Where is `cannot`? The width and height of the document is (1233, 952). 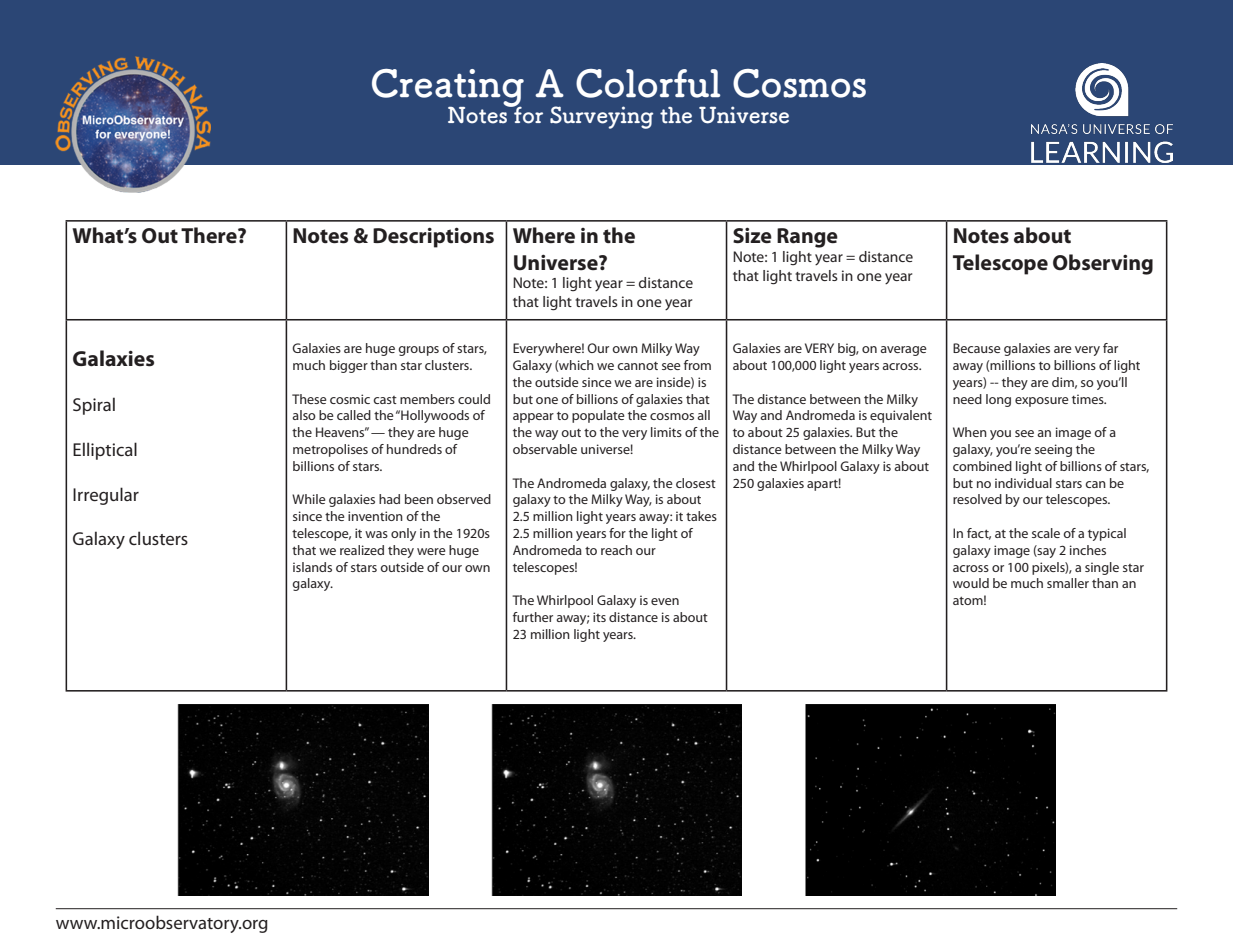 cannot is located at coordinates (637, 366).
